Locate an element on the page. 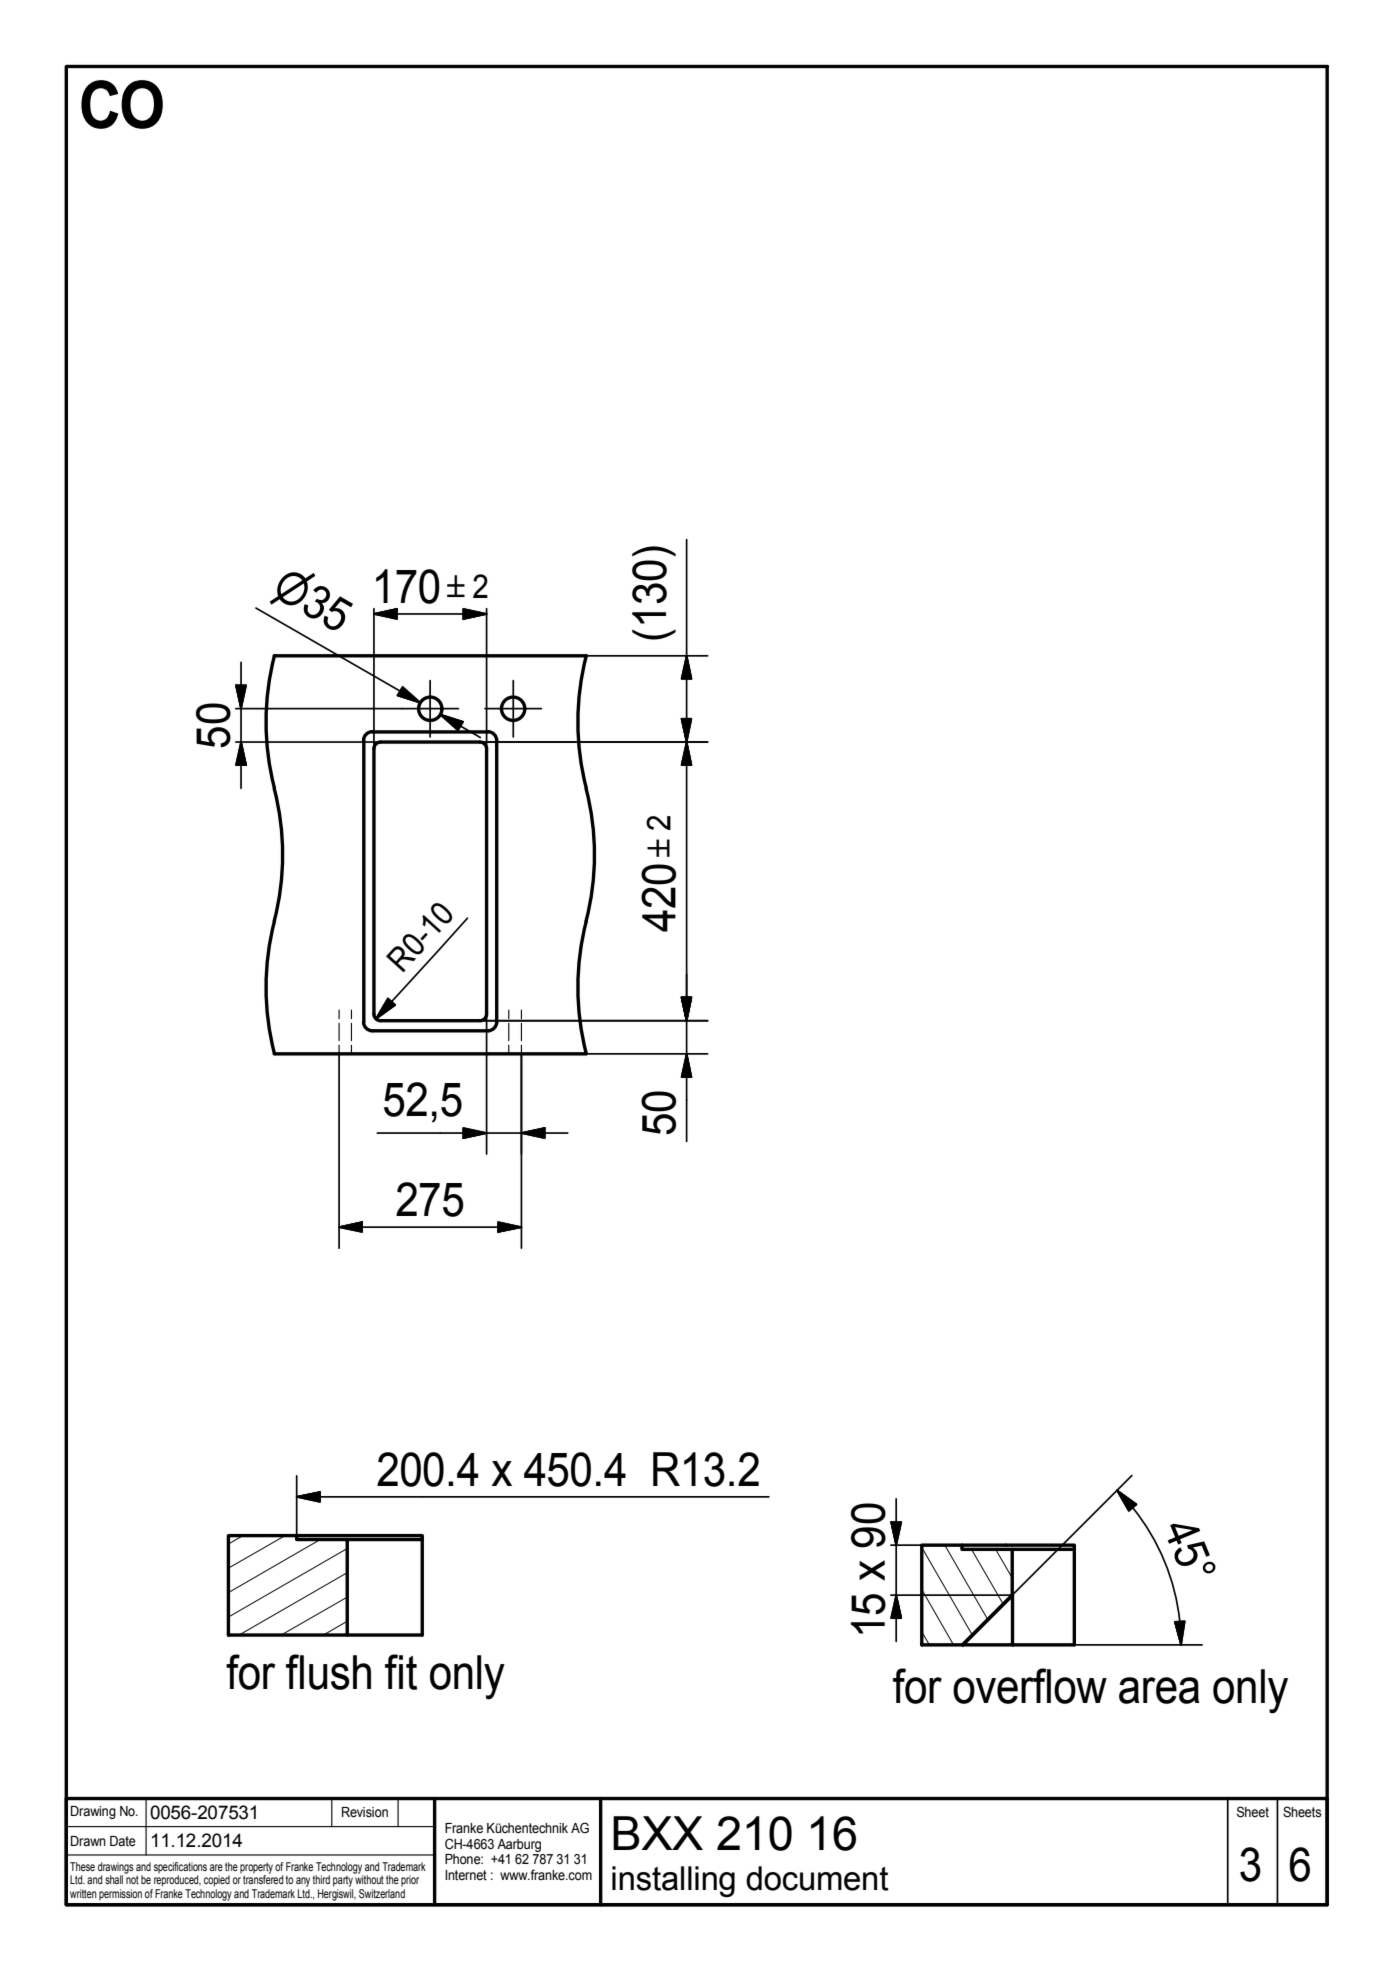  Revision is located at coordinates (365, 1812).
